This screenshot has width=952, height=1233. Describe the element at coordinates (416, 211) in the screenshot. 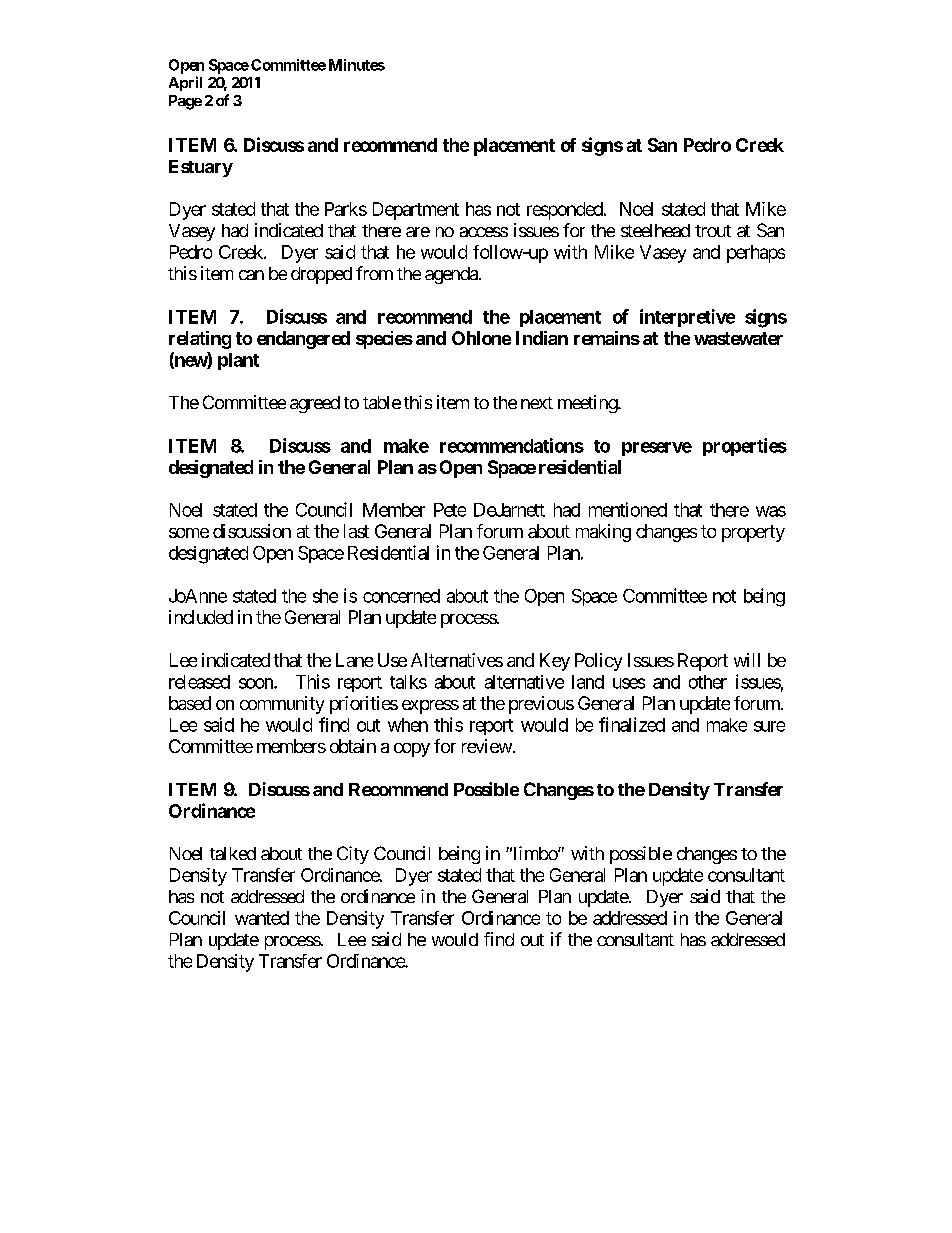

I see `Department` at that location.
